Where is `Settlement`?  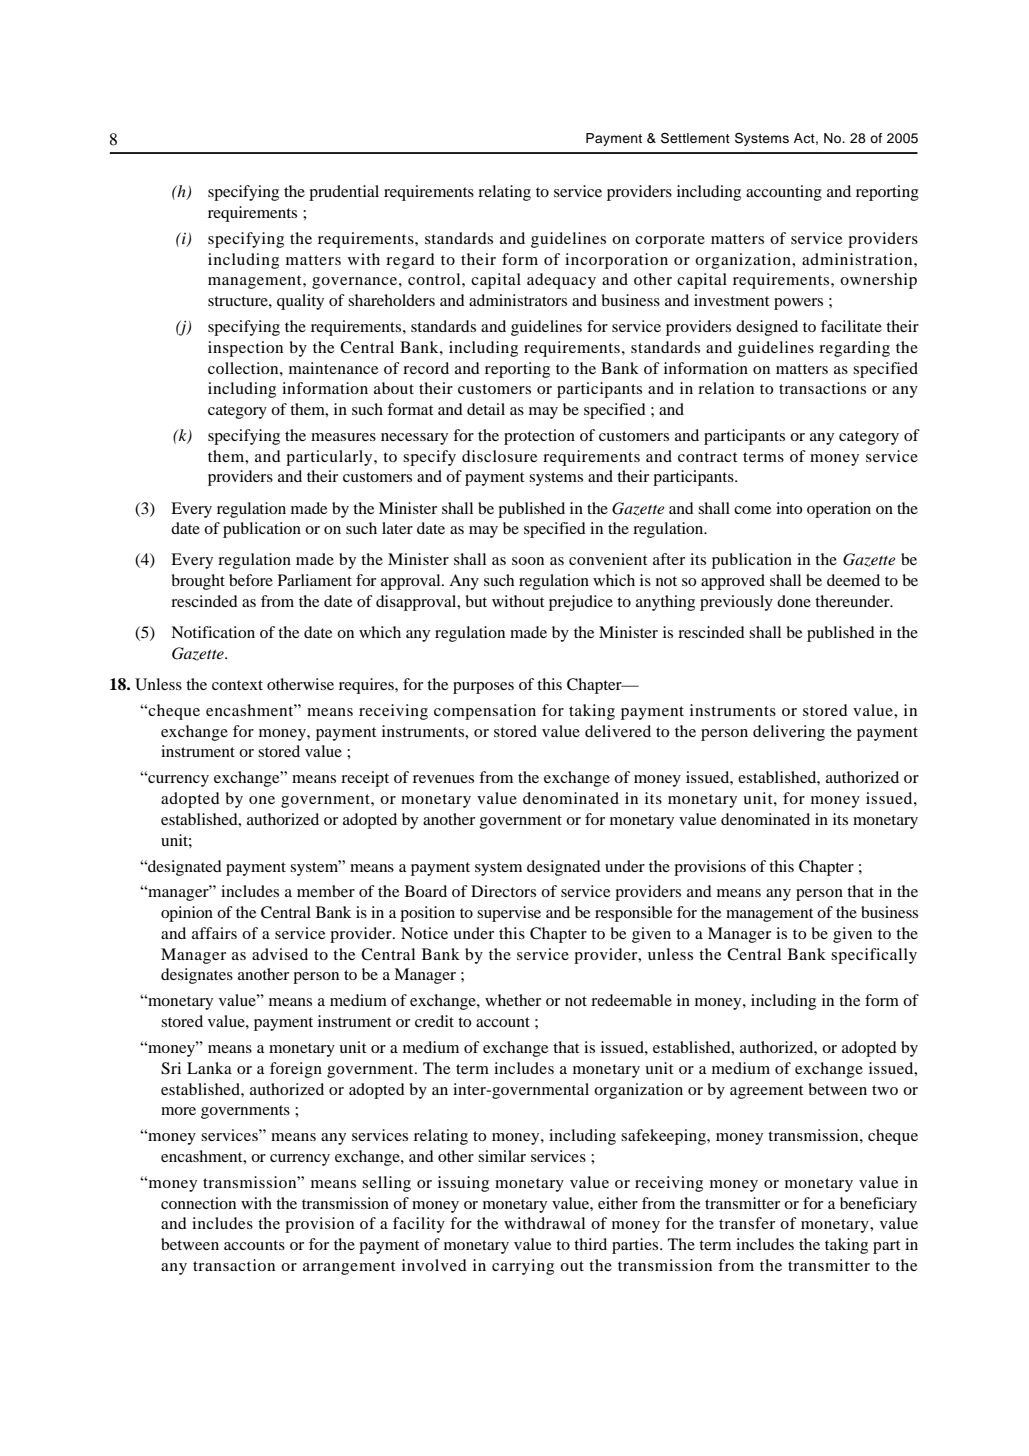
Settlement is located at coordinates (695, 138).
